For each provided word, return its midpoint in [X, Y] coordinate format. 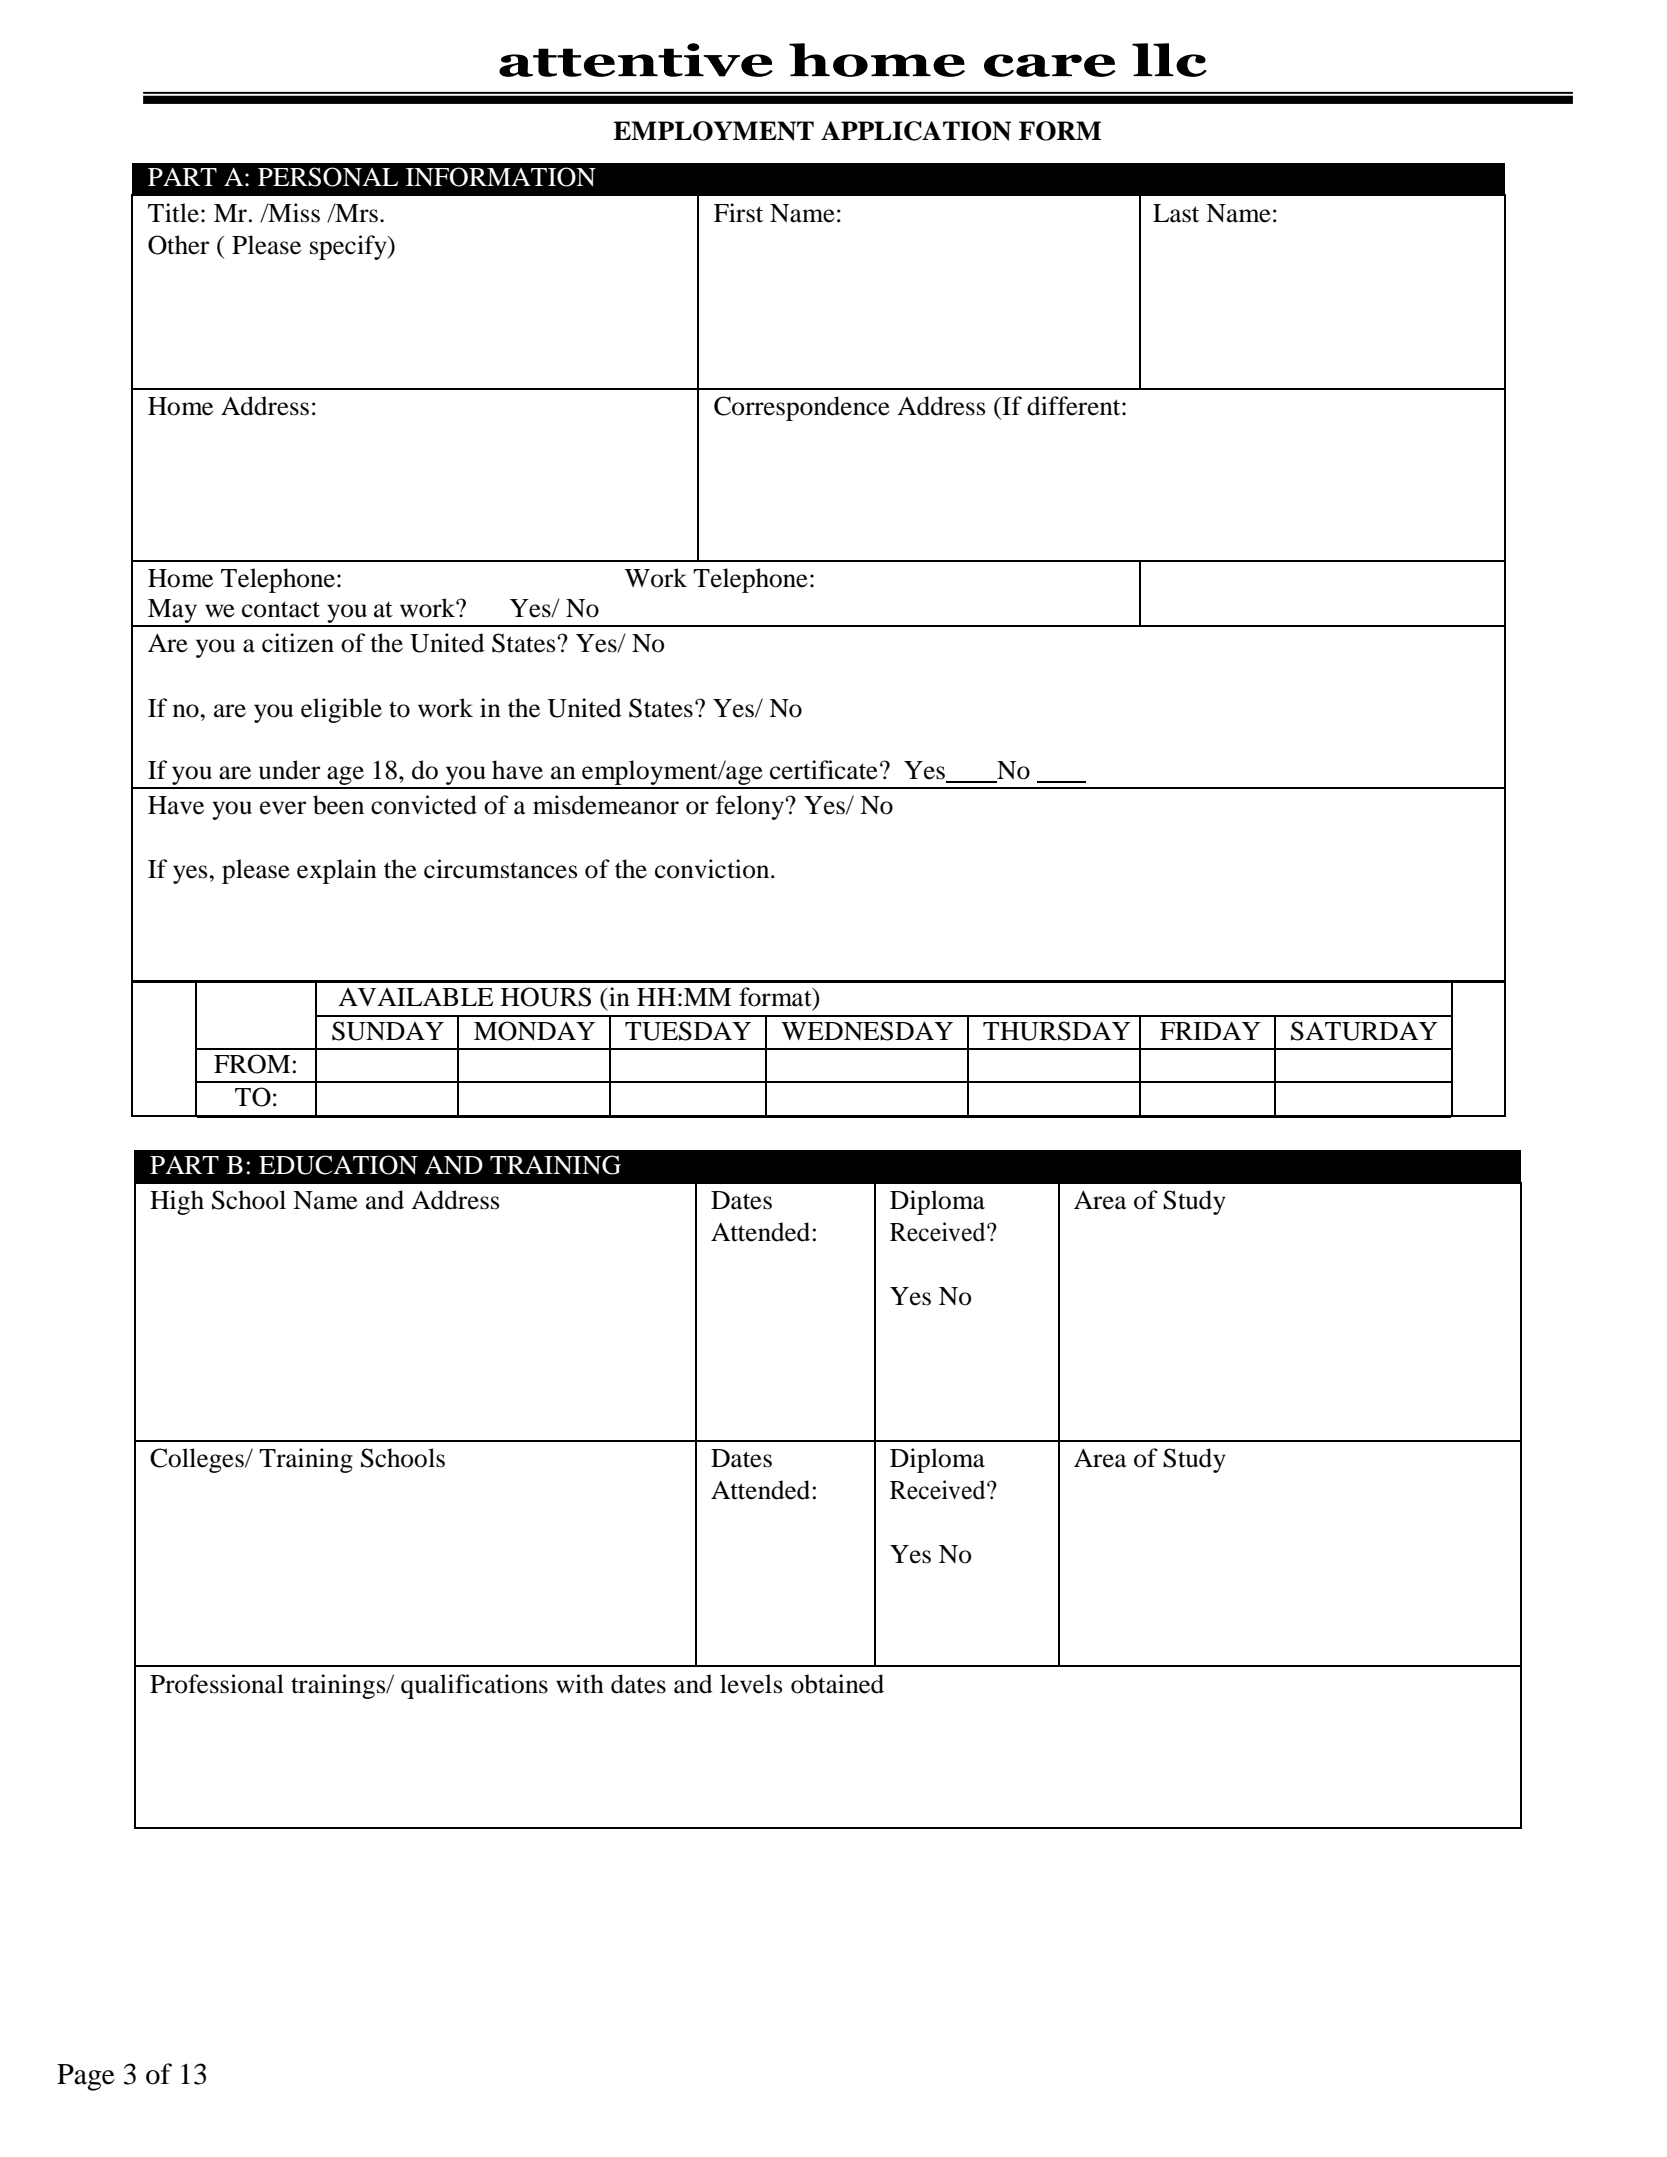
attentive [636, 60]
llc [1169, 60]
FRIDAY [1210, 1031]
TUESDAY [688, 1031]
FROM [252, 1064]
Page [86, 2077]
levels [751, 1684]
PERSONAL [328, 177]
